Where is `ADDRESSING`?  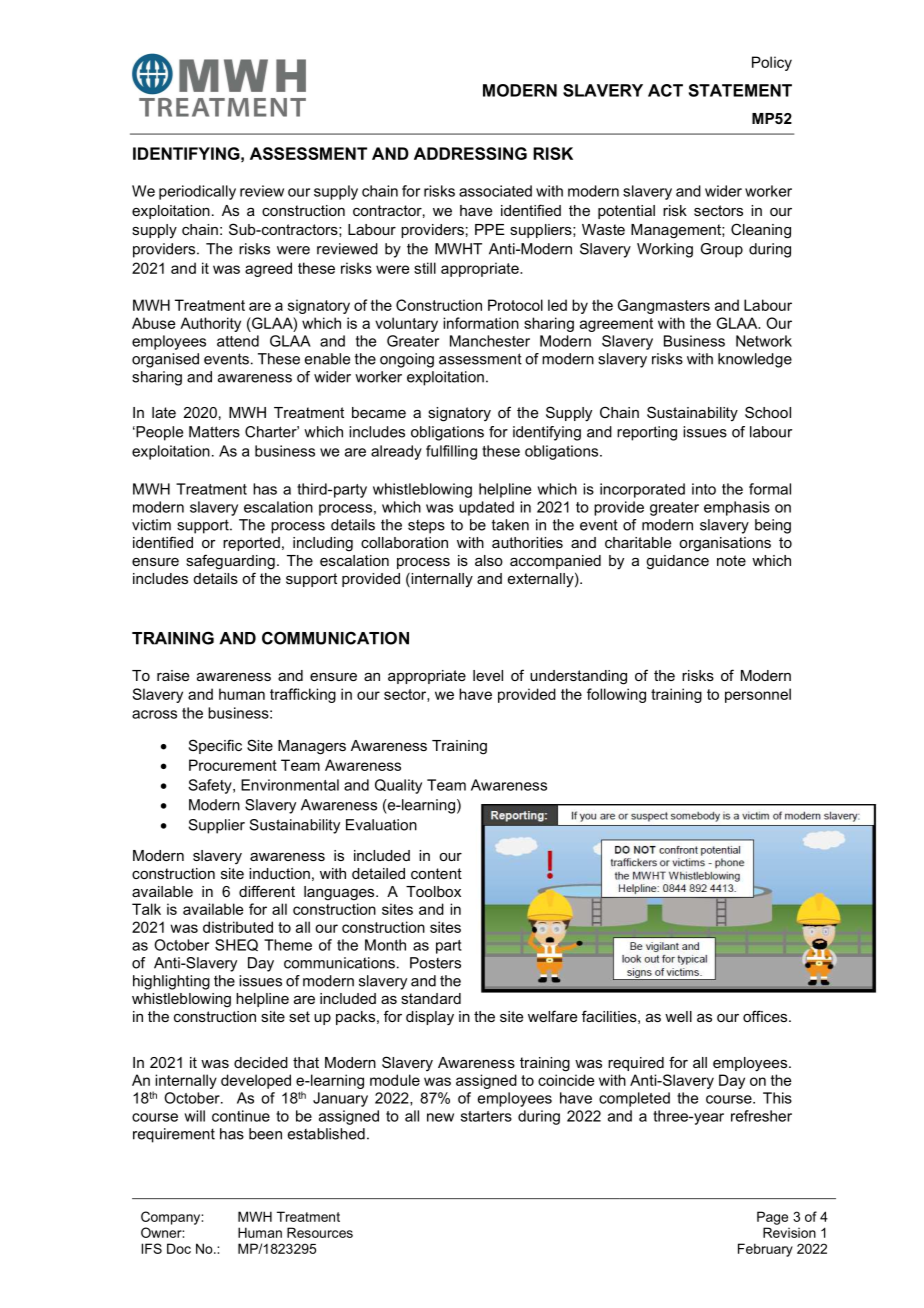
ADDRESSING is located at coordinates (470, 153).
